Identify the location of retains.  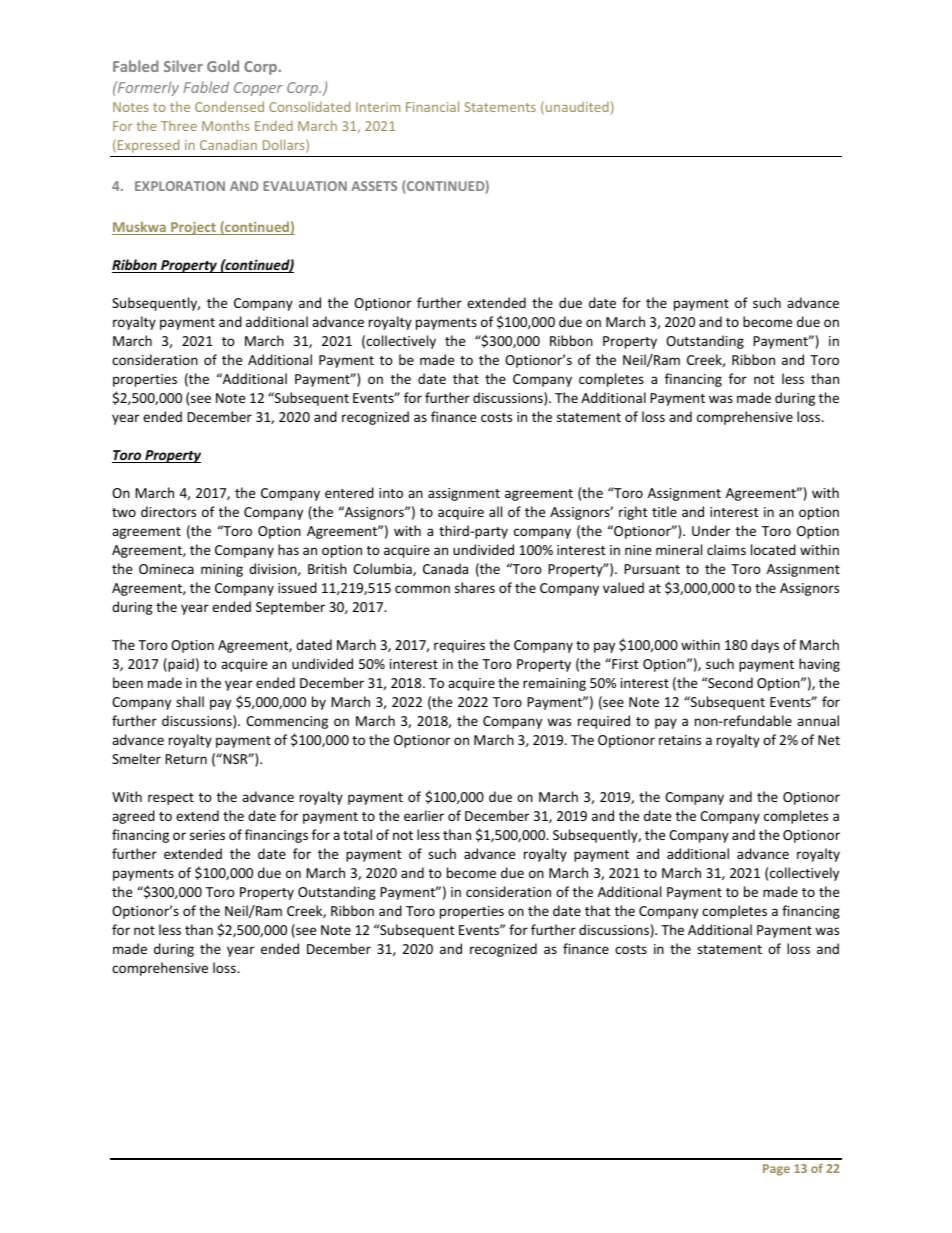
(680, 740).
